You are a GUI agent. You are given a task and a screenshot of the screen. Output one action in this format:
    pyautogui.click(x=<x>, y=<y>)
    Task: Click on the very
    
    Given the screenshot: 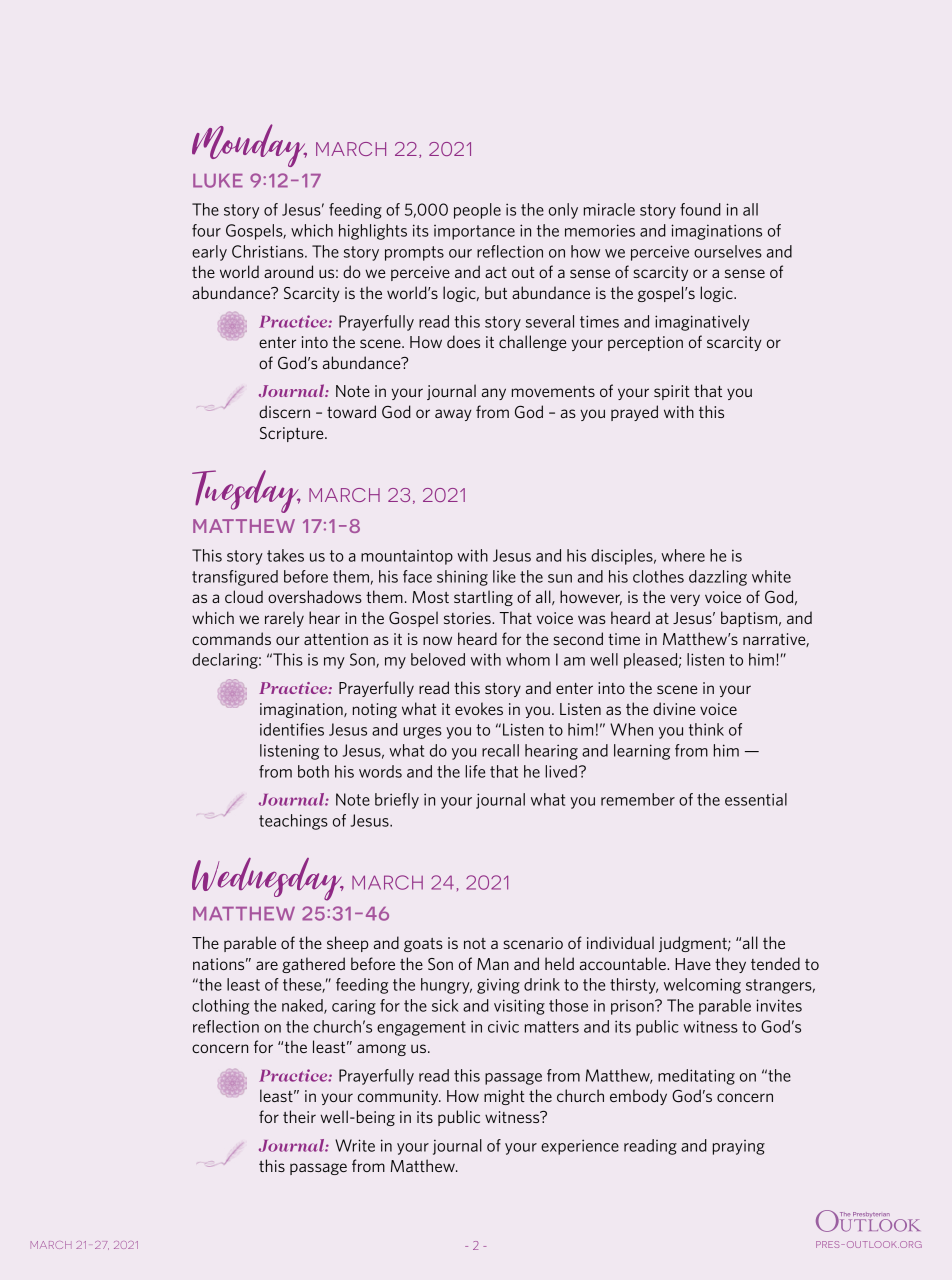 What is the action you would take?
    pyautogui.click(x=685, y=600)
